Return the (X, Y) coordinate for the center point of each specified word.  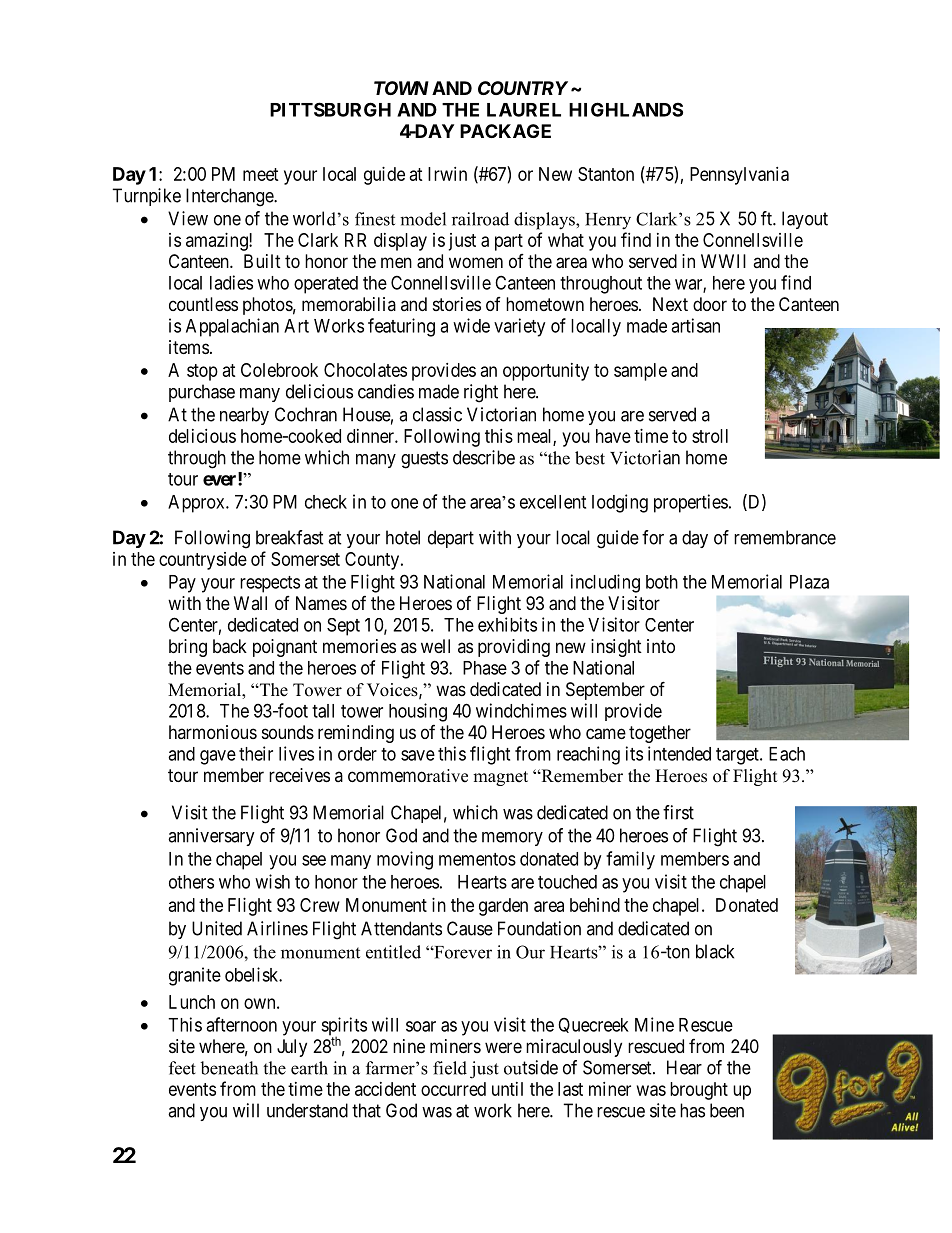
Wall (250, 603)
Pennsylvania (739, 176)
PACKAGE (505, 131)
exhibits (507, 624)
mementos (477, 859)
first (678, 812)
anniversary (211, 837)
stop (202, 372)
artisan (695, 325)
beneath (229, 1068)
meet (261, 174)
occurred (453, 1089)
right (481, 393)
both (662, 582)
